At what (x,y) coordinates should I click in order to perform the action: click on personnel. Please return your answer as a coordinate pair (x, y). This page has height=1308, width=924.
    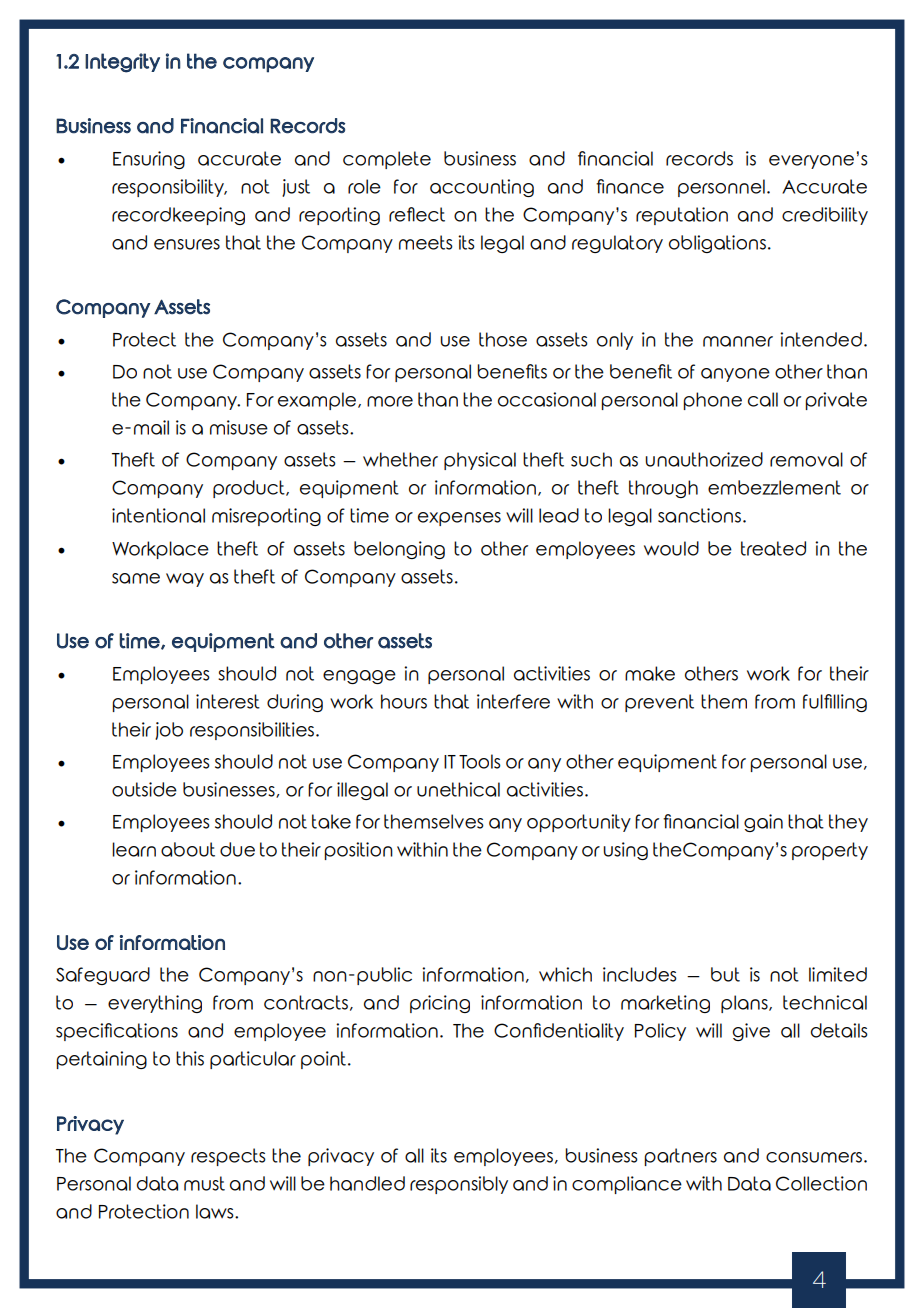
    Looking at the image, I should click on (721, 188).
